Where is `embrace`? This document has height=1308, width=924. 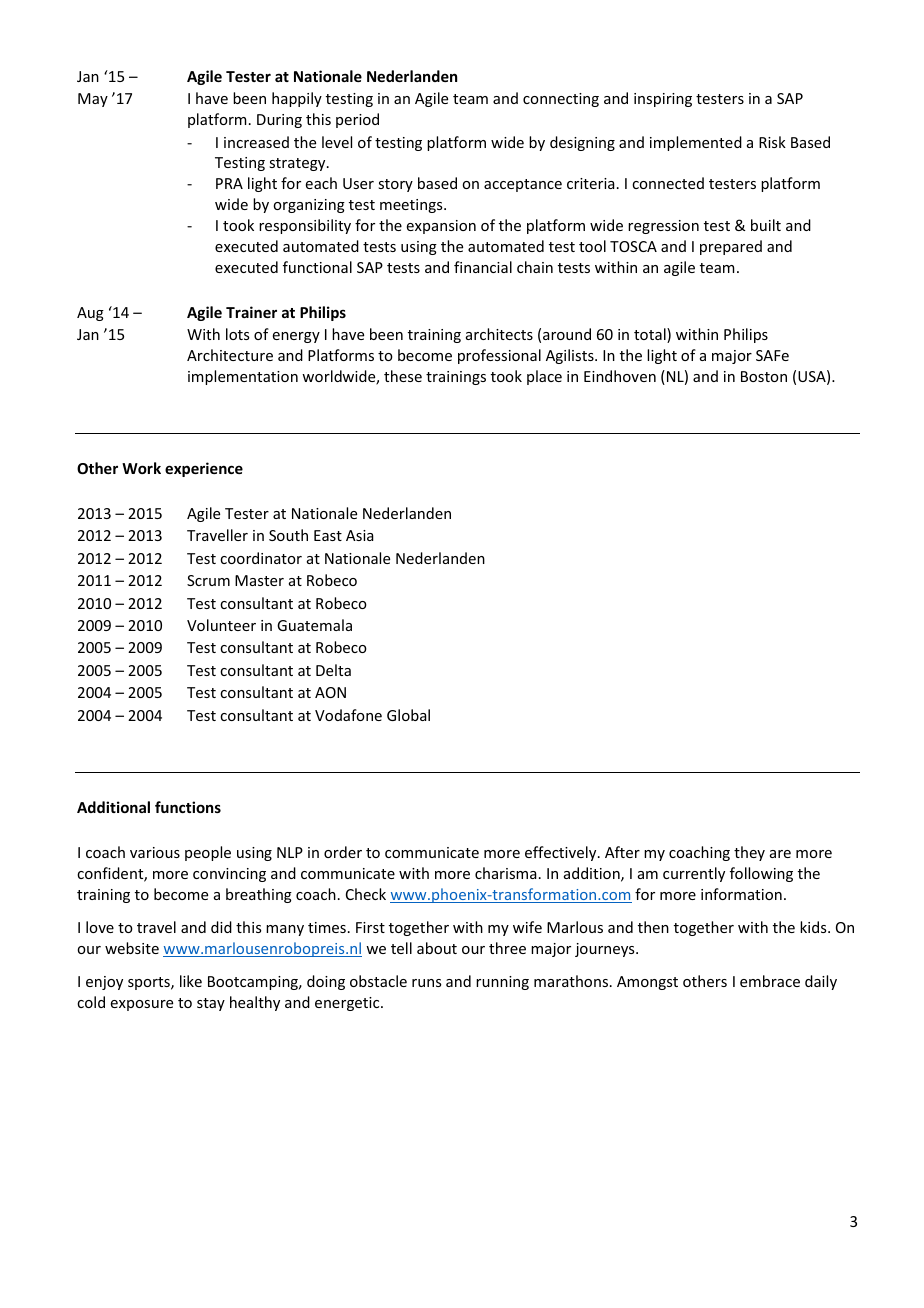 embrace is located at coordinates (770, 981).
